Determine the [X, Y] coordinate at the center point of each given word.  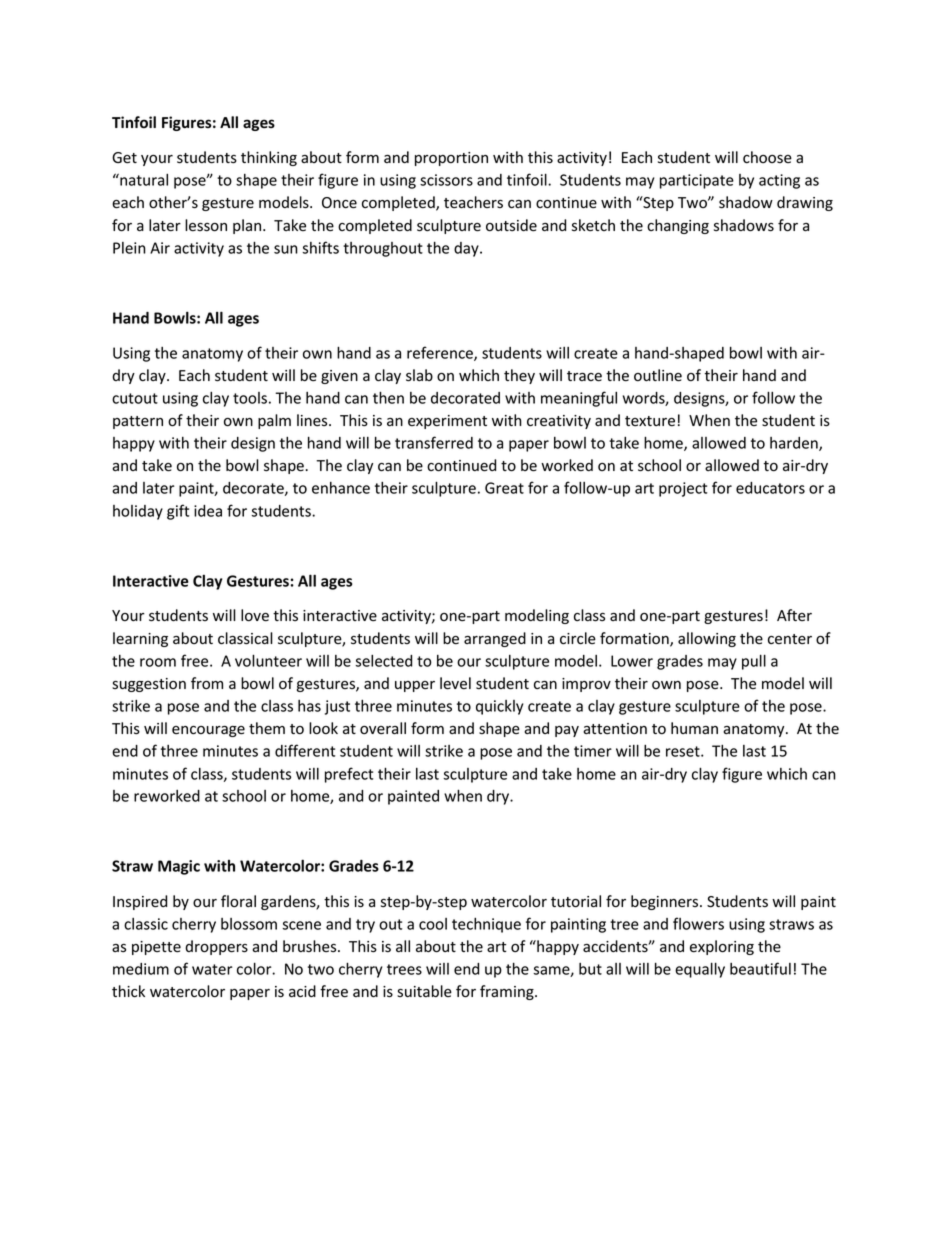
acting [779, 181]
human [694, 728]
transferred [434, 442]
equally [700, 970]
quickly [499, 707]
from [207, 683]
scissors [446, 180]
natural [143, 179]
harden [795, 444]
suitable [424, 991]
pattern [138, 422]
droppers [216, 947]
